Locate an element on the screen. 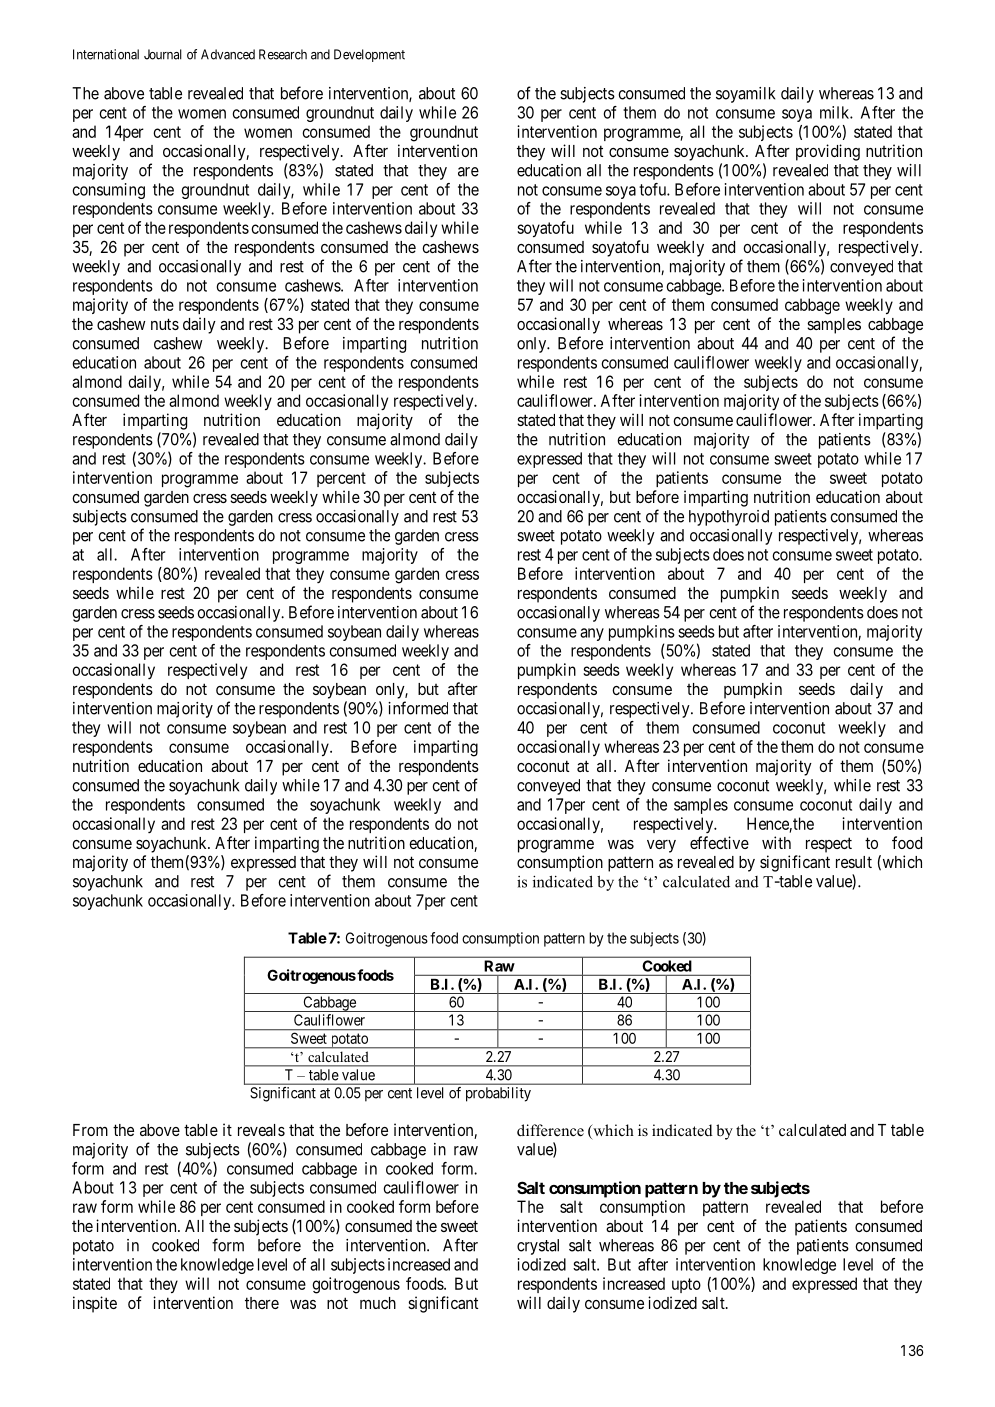 The width and height of the screenshot is (995, 1407). any is located at coordinates (592, 634).
